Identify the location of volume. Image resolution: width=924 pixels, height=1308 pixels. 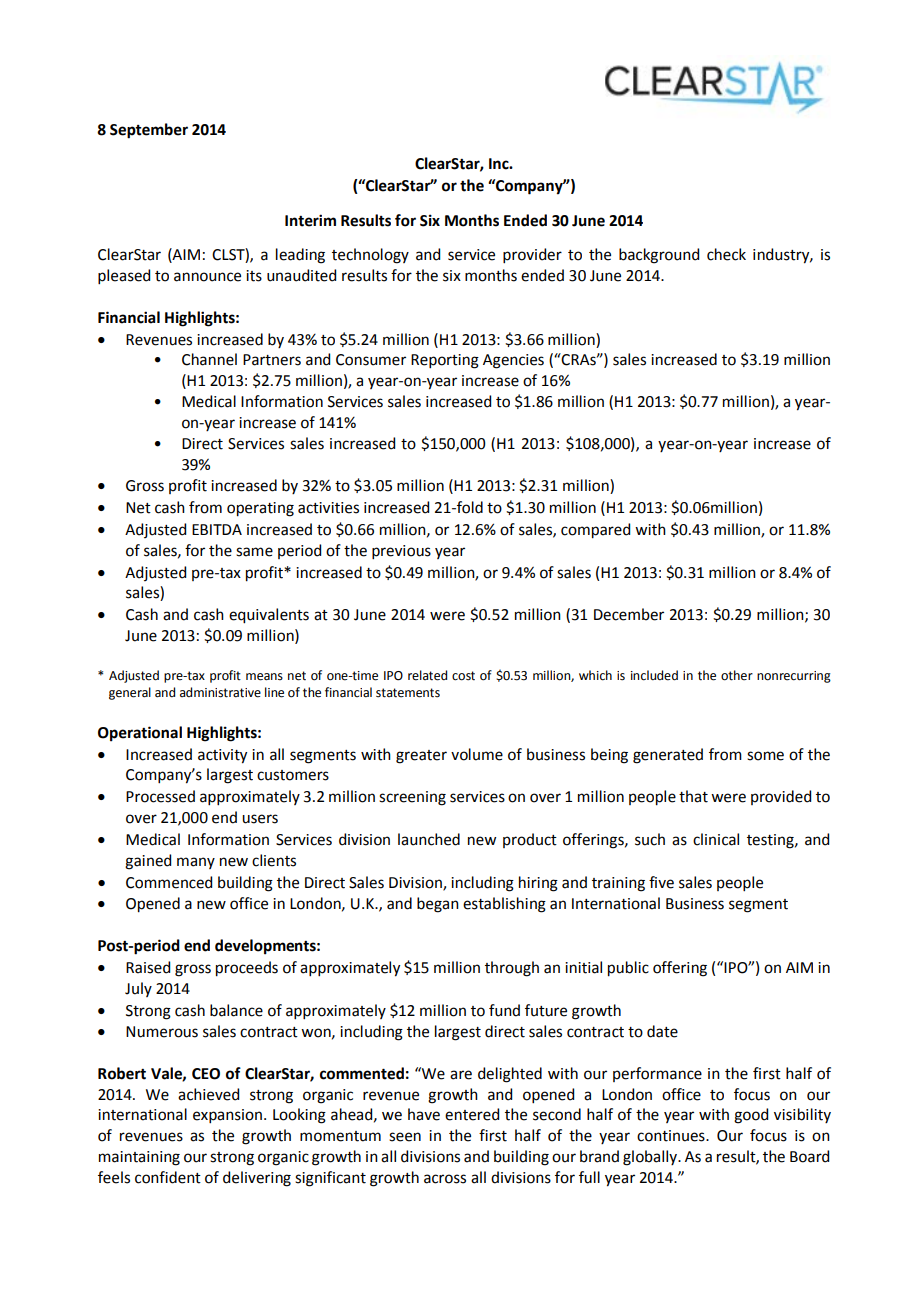
(477, 754).
